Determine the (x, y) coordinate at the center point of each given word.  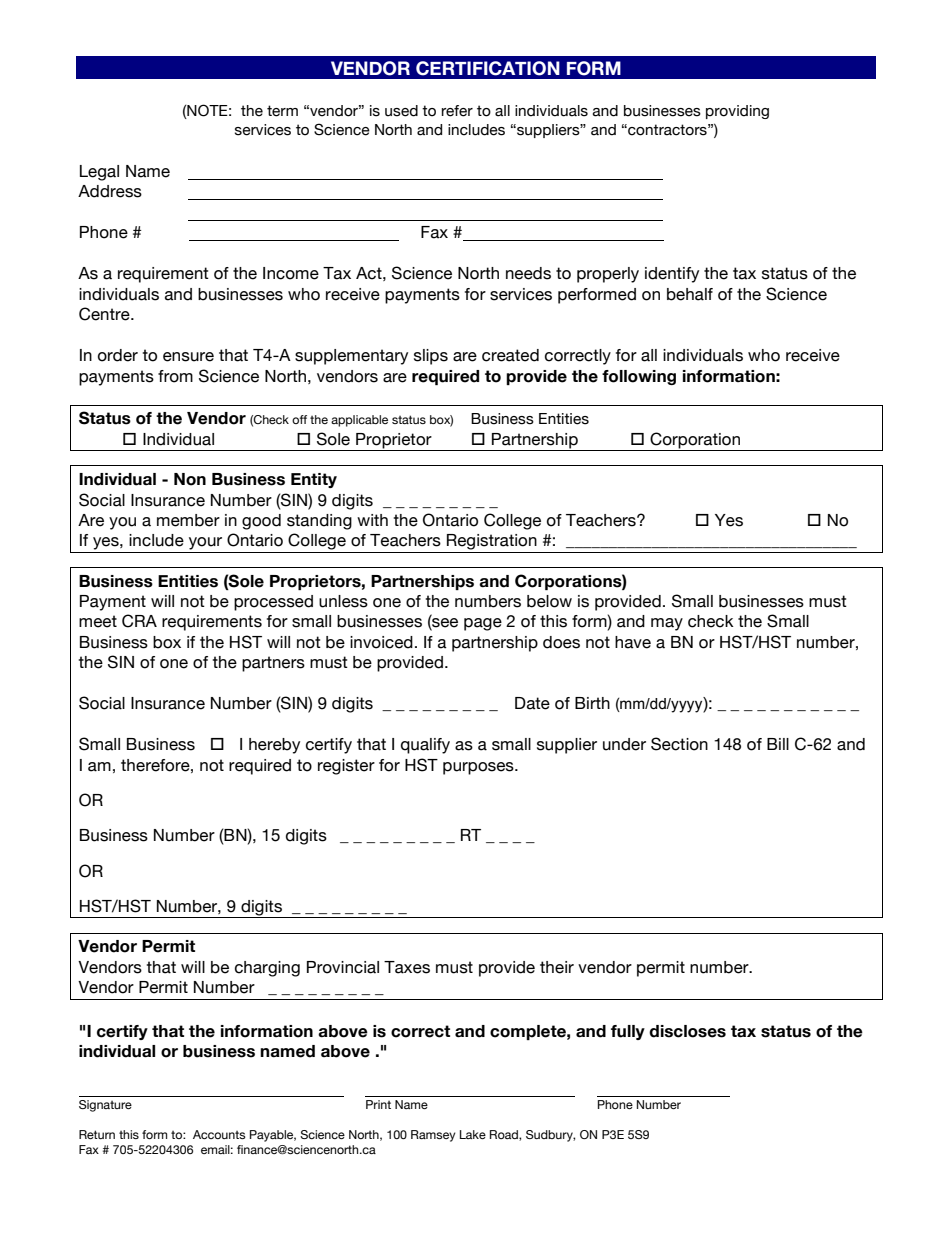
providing (737, 112)
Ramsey (433, 1136)
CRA (139, 621)
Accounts (219, 1134)
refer (457, 111)
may (667, 624)
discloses (687, 1031)
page (483, 624)
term (282, 111)
